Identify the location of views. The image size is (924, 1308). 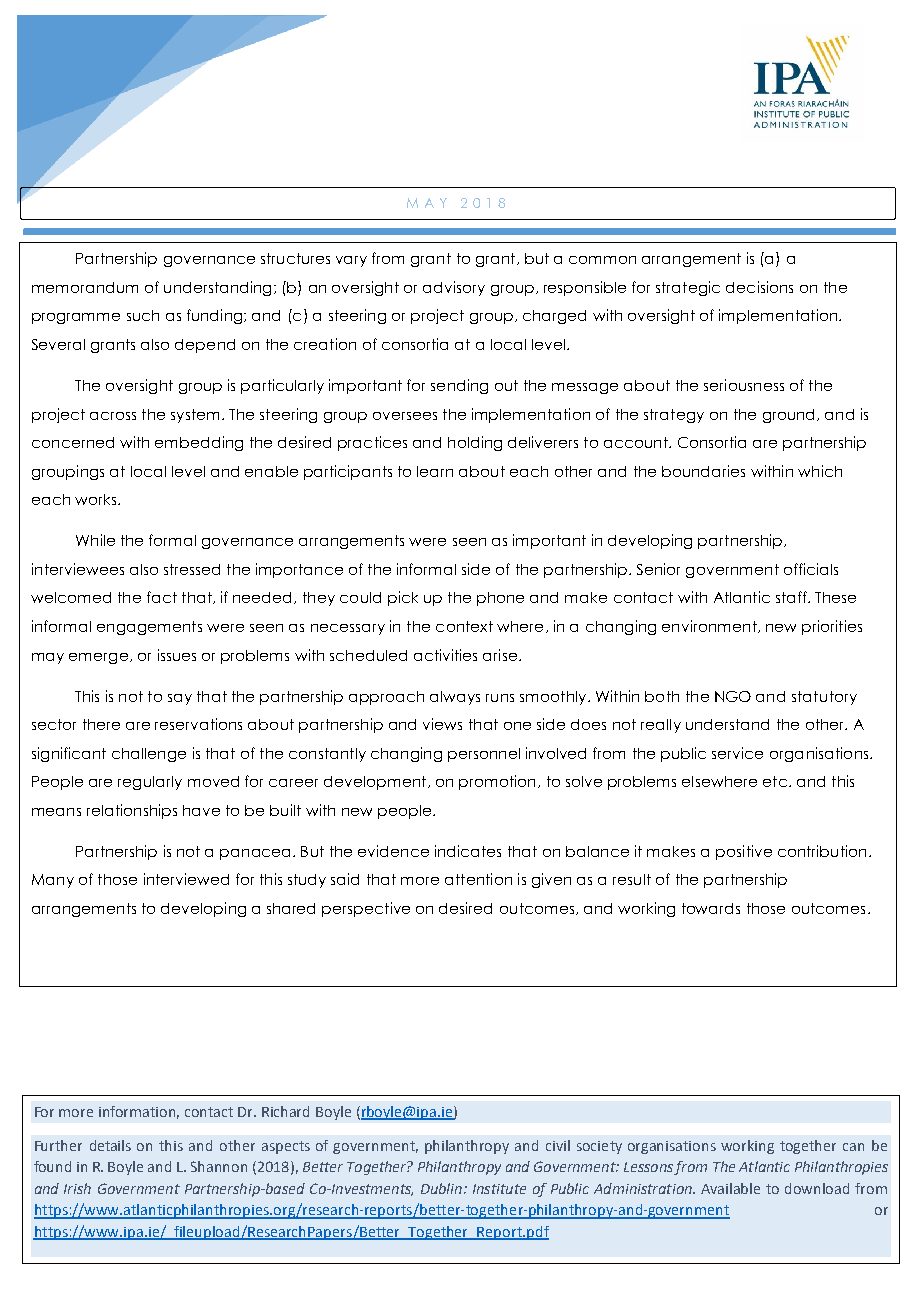
(442, 724).
